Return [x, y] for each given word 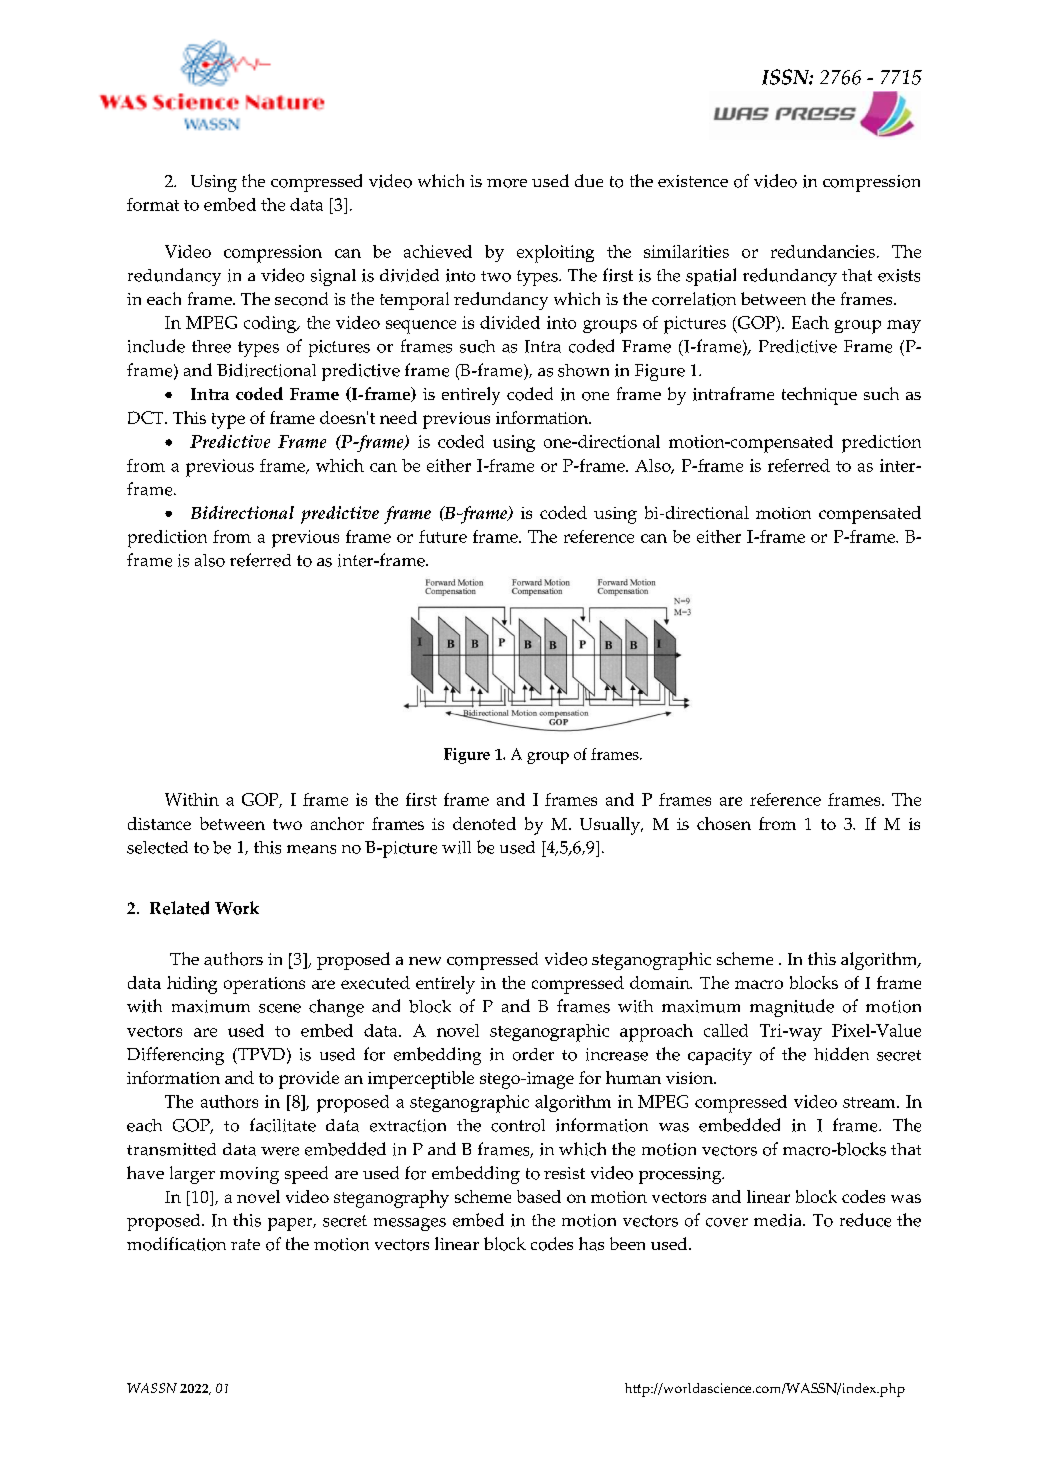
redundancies [823, 251]
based [539, 1196]
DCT [147, 417]
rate [245, 1244]
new [425, 961]
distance [159, 823]
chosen [724, 823]
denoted [484, 823]
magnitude [792, 1008]
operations [264, 985]
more [507, 183]
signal [333, 277]
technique [819, 396]
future [443, 536]
